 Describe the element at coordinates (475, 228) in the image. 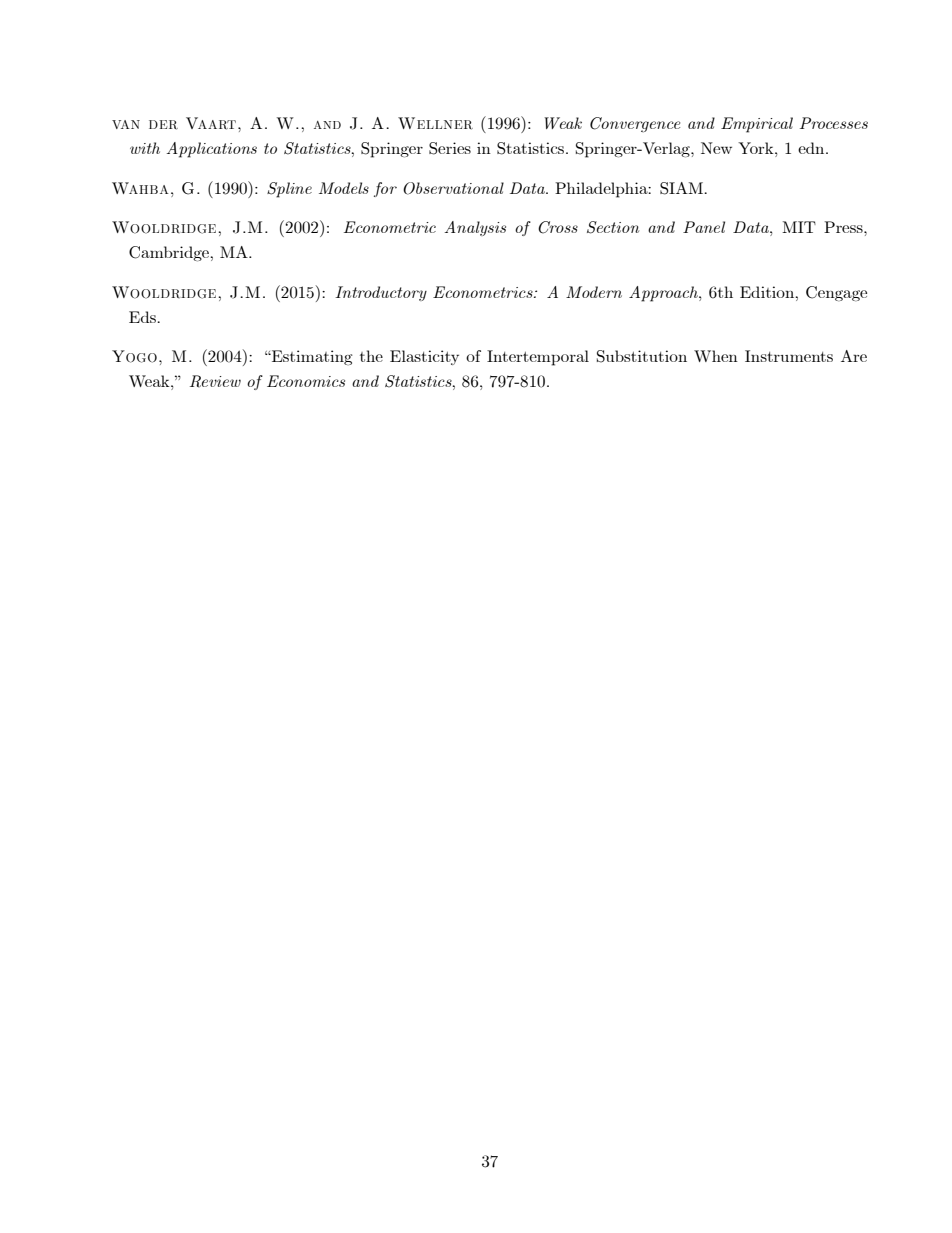

I see `Analysis` at that location.
